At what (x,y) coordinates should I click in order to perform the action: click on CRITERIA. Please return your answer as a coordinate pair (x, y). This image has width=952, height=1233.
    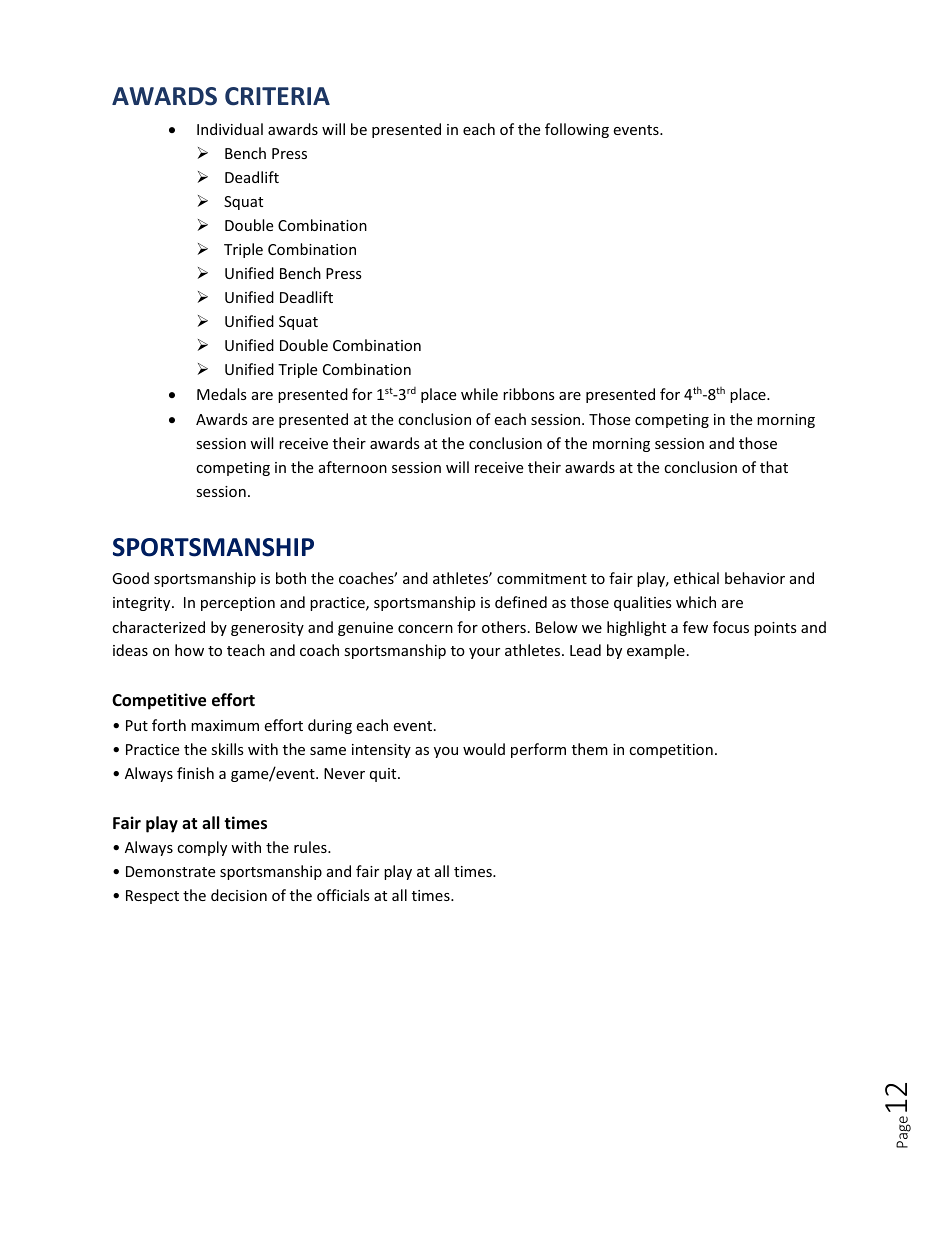
    Looking at the image, I should click on (277, 96).
